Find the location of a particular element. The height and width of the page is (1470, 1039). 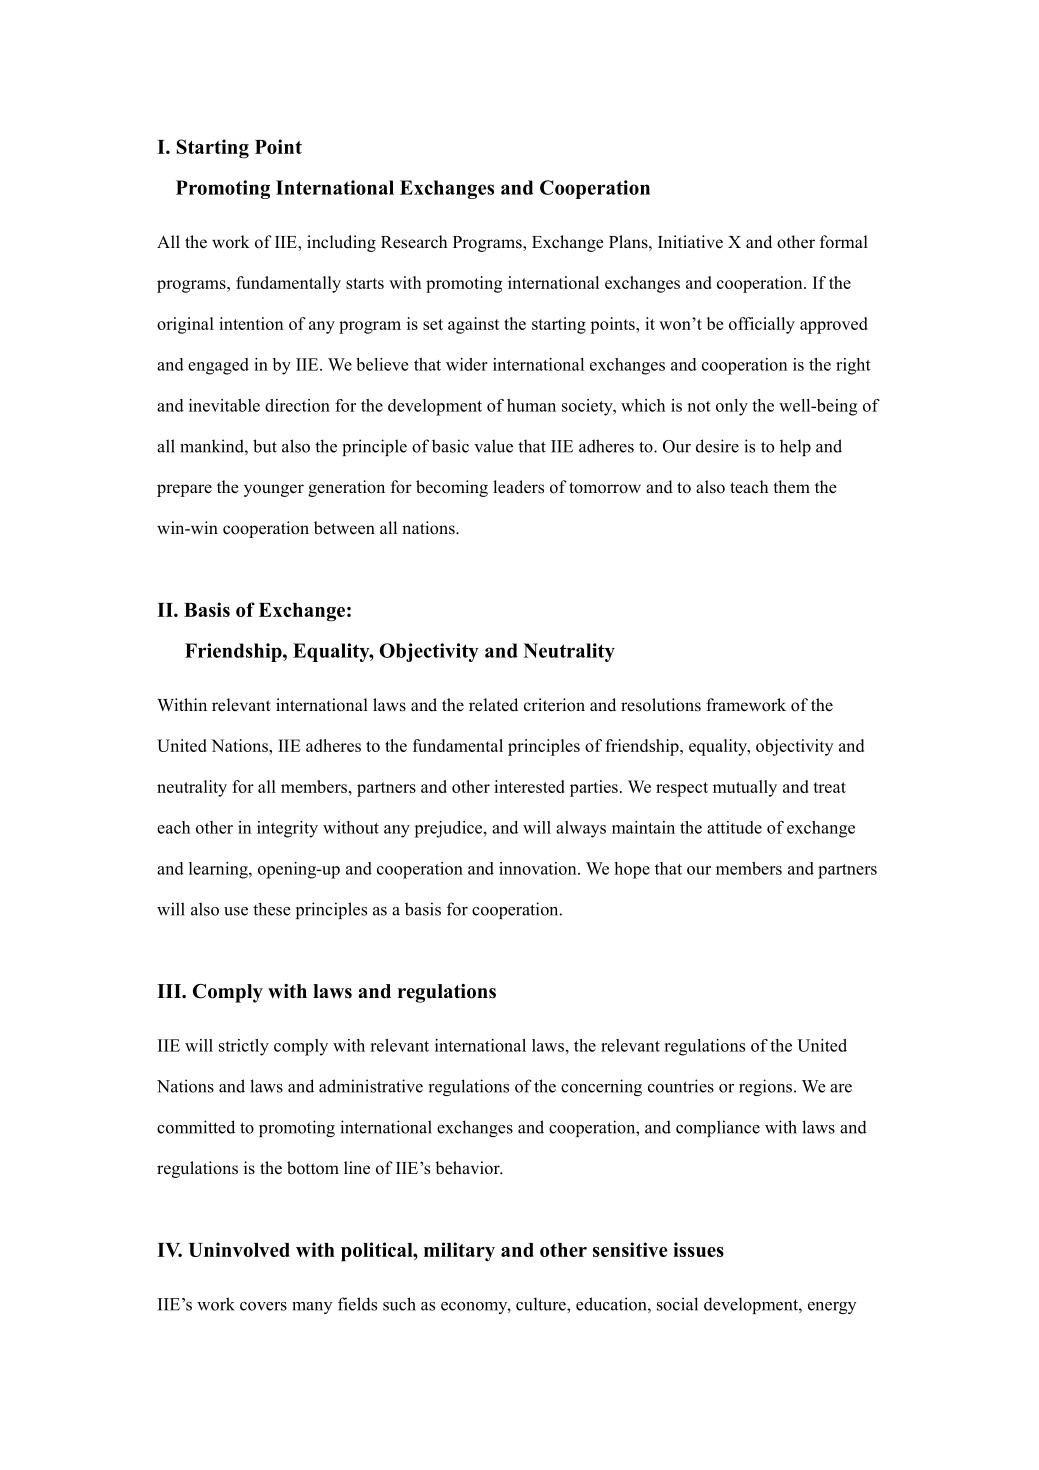

officially is located at coordinates (762, 325).
